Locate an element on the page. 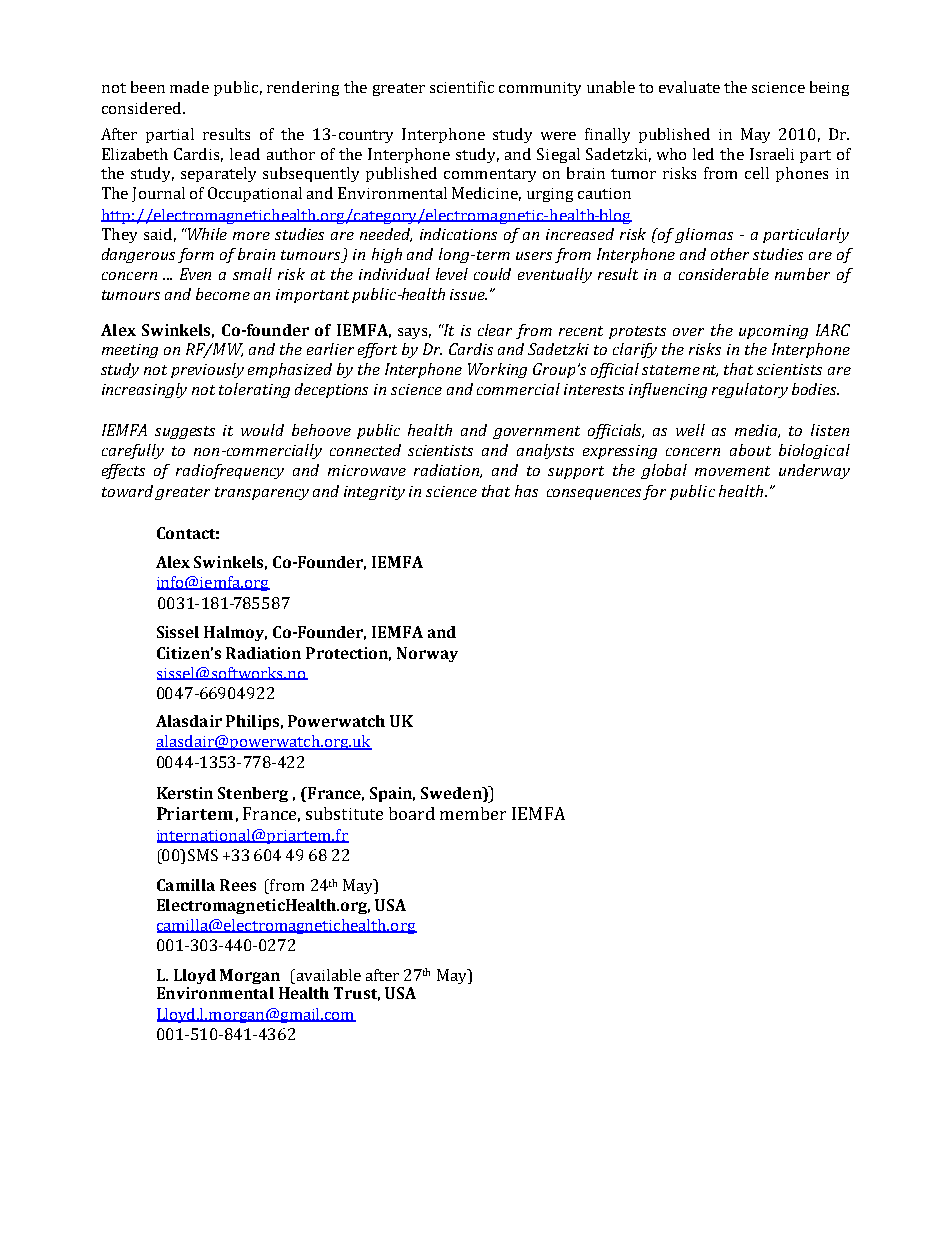  scientific is located at coordinates (462, 87).
